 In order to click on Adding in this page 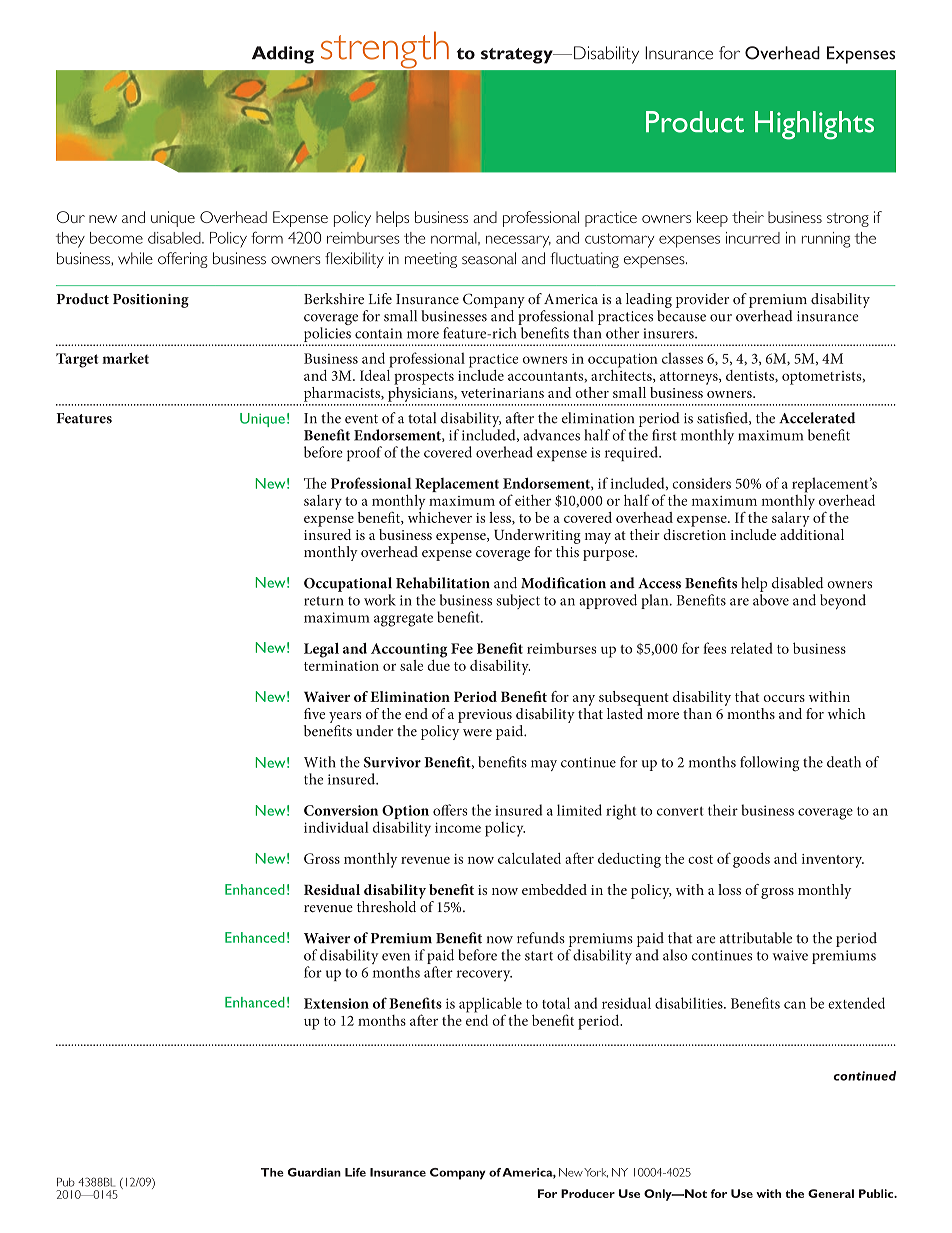, I will do `click(283, 55)`.
